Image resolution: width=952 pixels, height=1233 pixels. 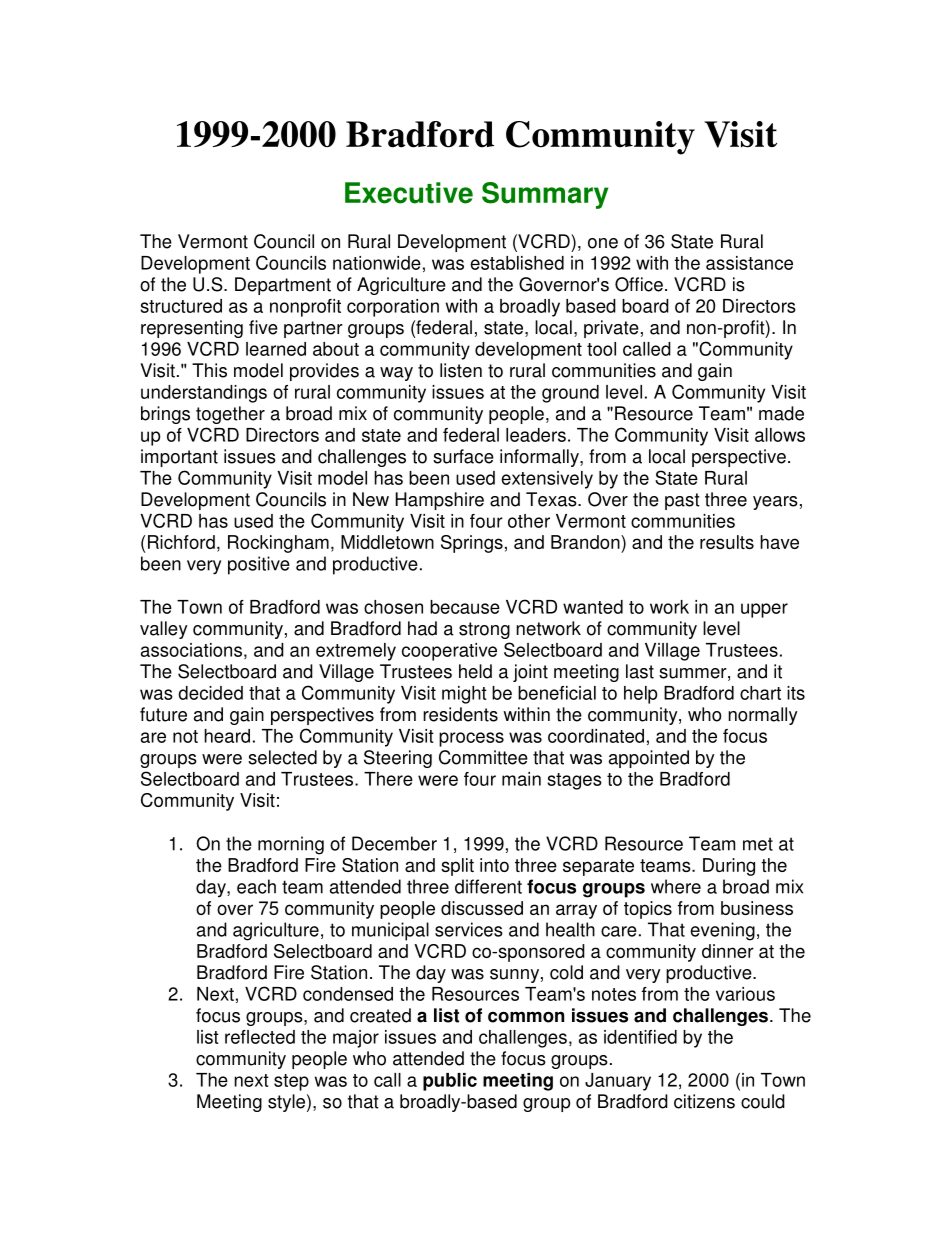 What do you see at coordinates (649, 759) in the screenshot?
I see `appointed` at bounding box center [649, 759].
